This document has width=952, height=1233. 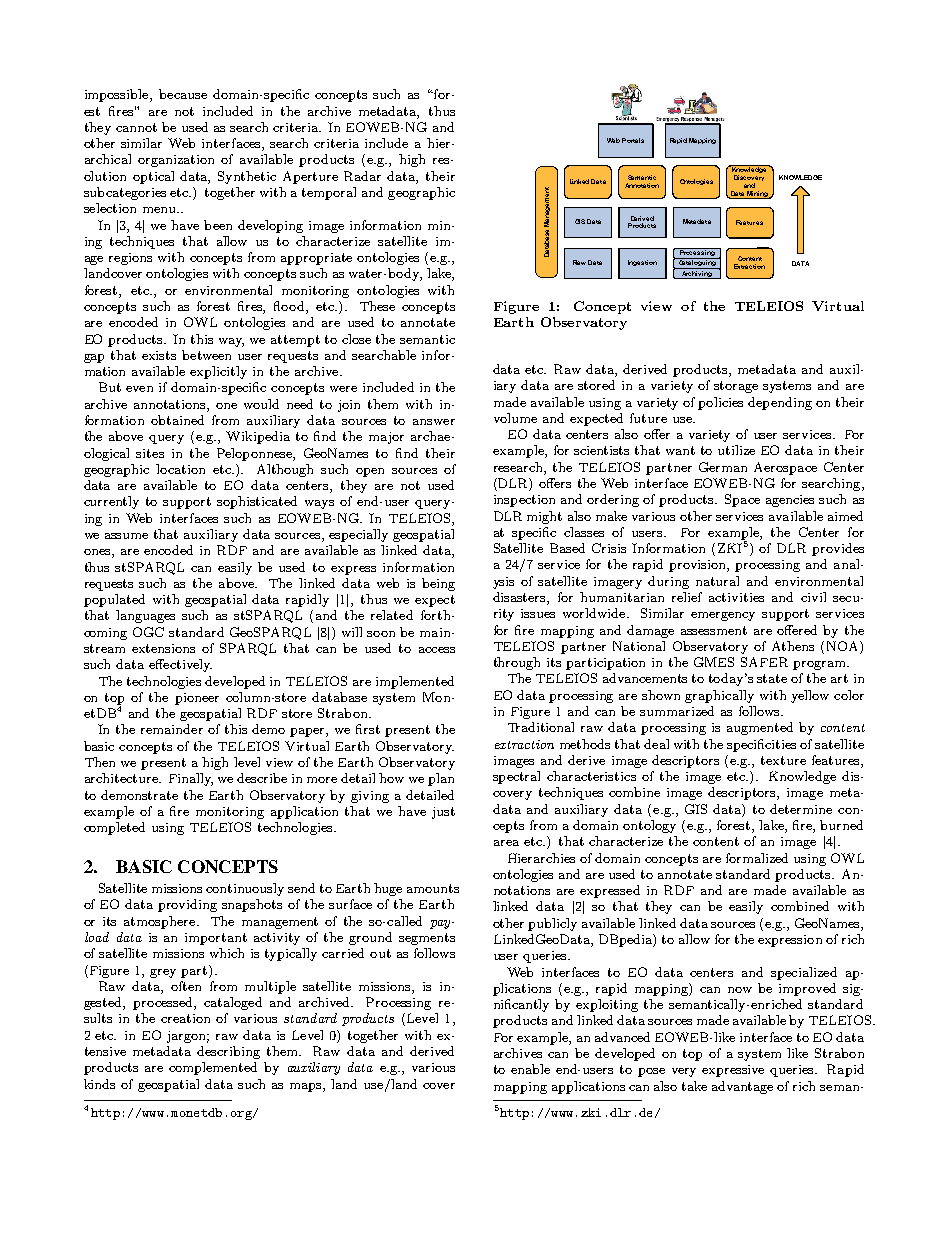 I want to click on answer, so click(x=434, y=422).
